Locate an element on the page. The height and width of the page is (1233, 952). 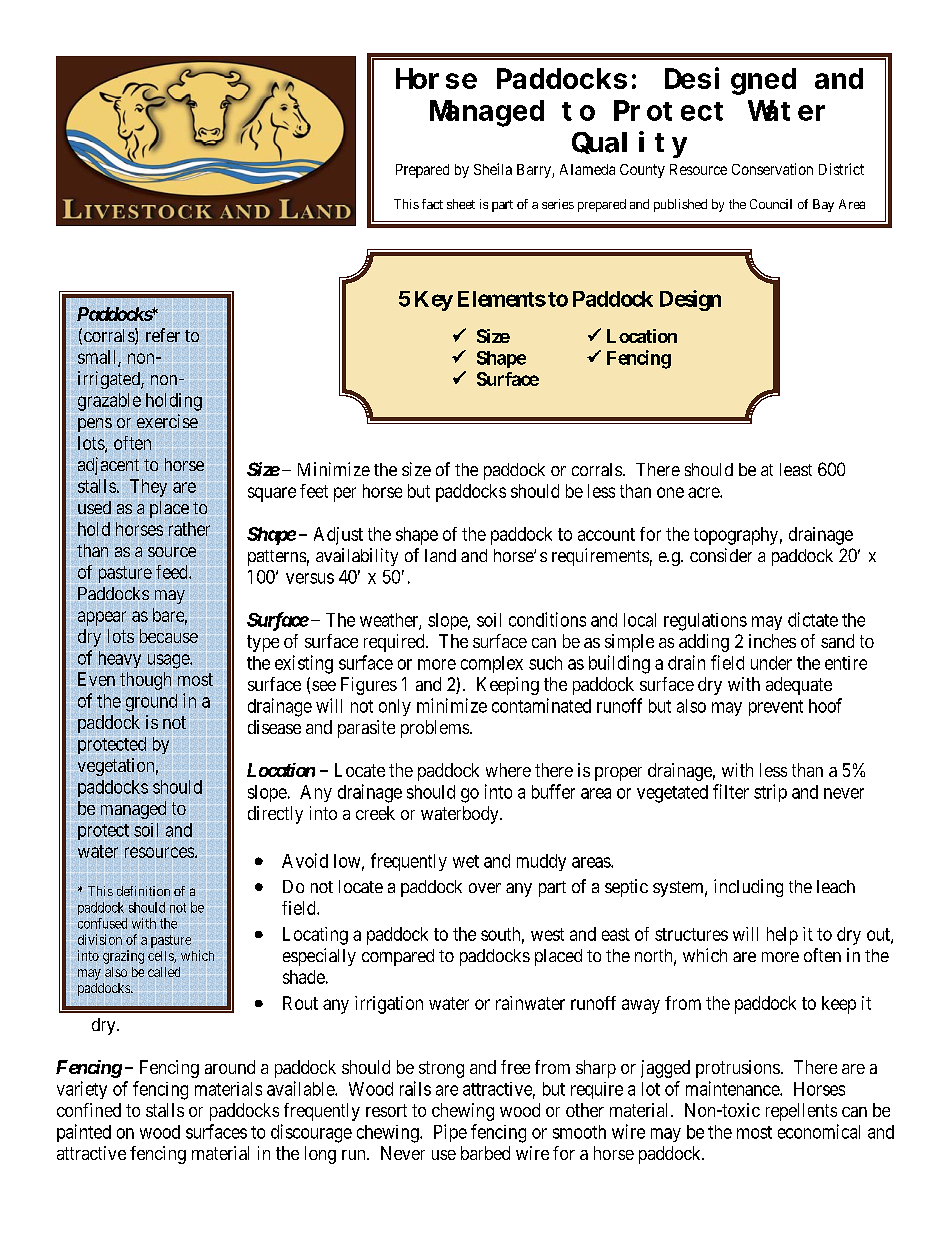
Sheila is located at coordinates (493, 169).
